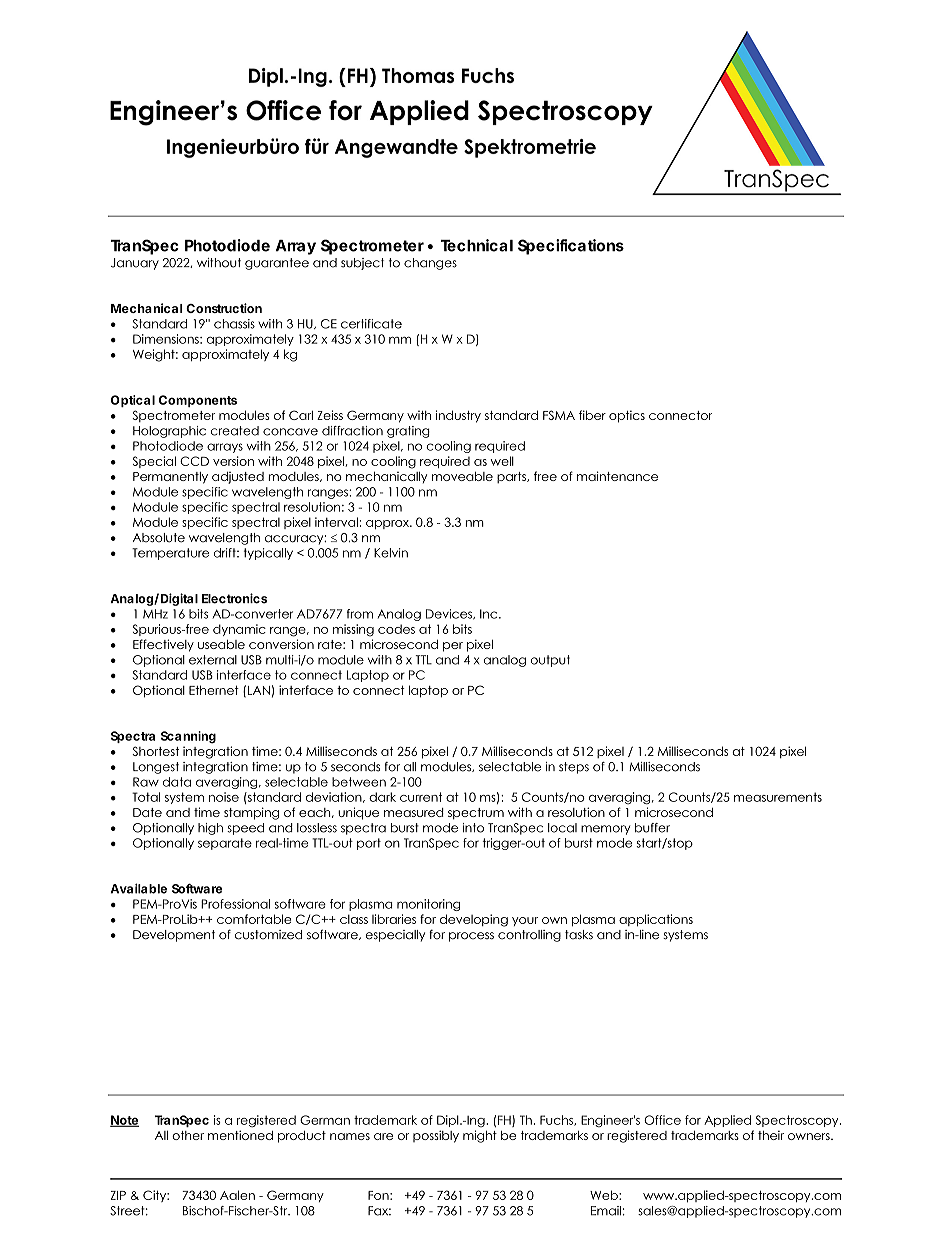  What do you see at coordinates (235, 904) in the screenshot?
I see `Professional` at bounding box center [235, 904].
